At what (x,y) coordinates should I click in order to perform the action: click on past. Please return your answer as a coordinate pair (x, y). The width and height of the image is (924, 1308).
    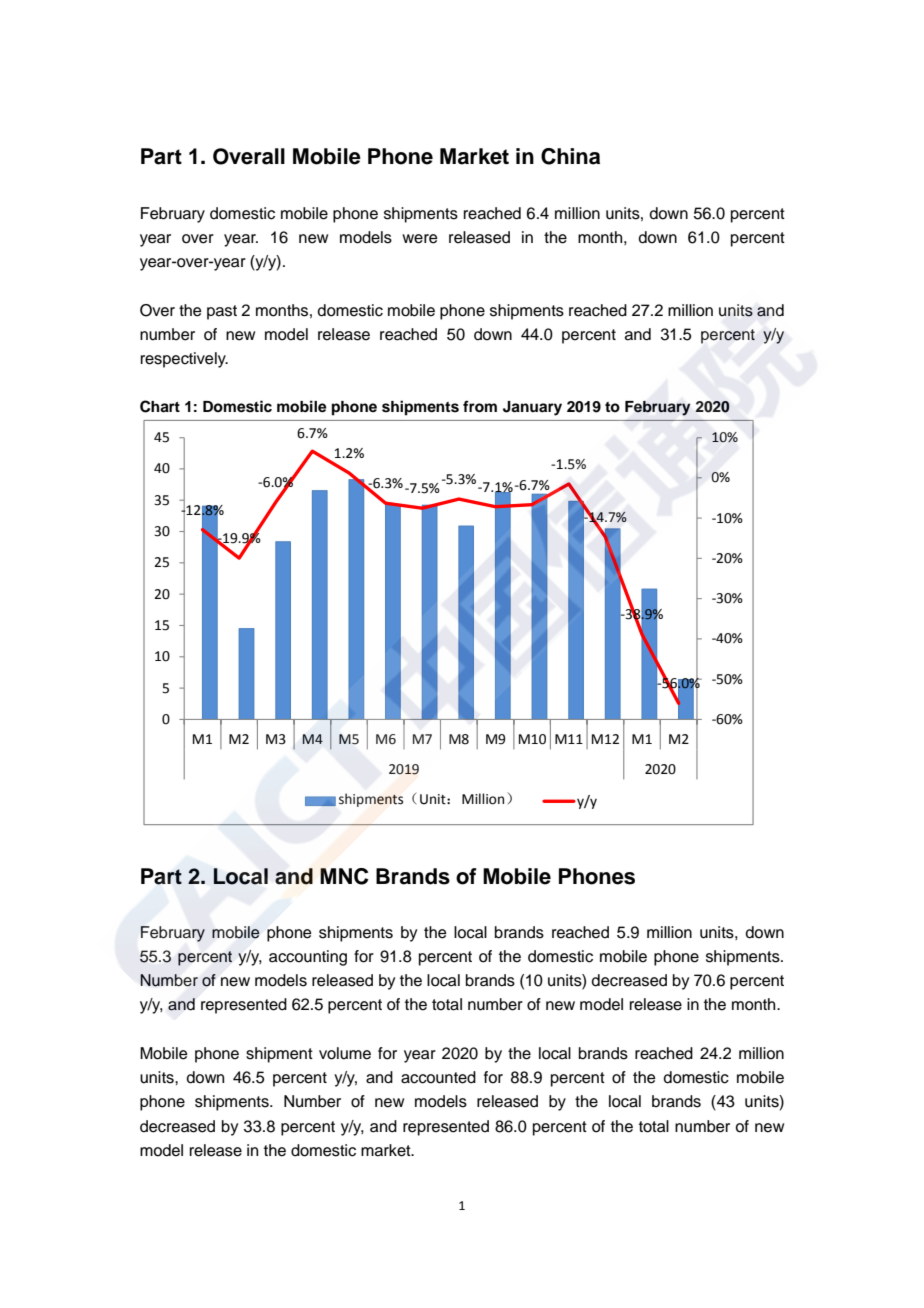
    Looking at the image, I should click on (222, 312).
